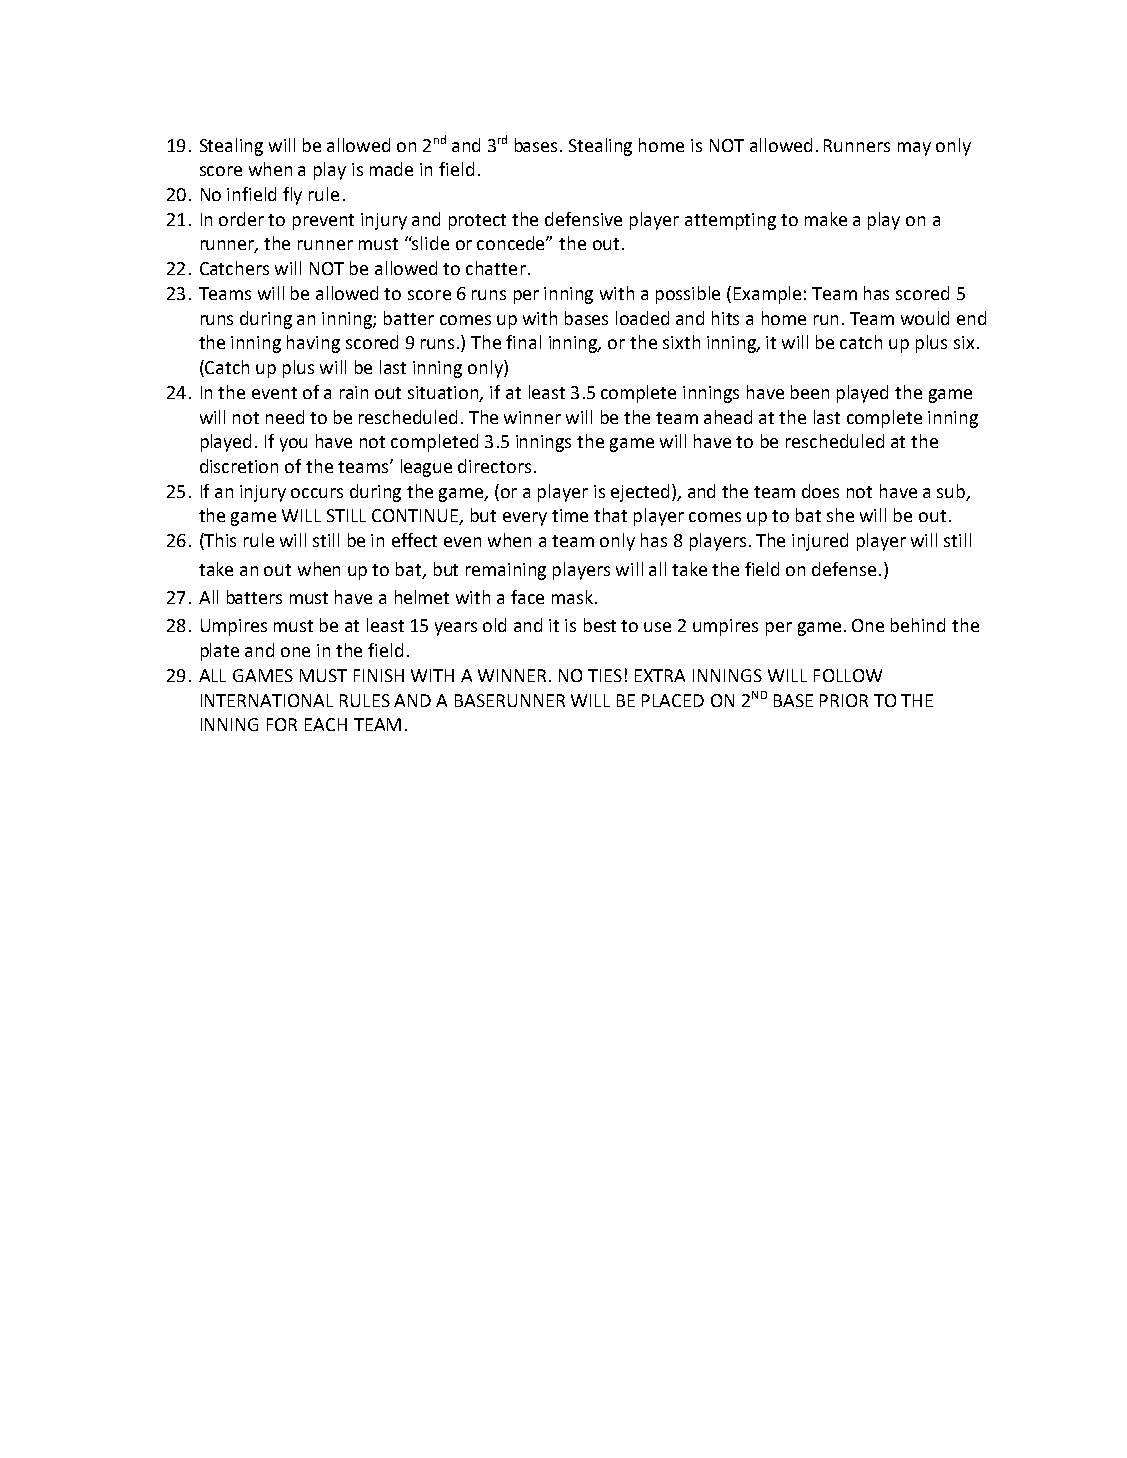 This screenshot has height=1458, width=1127. What do you see at coordinates (494, 466) in the screenshot?
I see `directors` at bounding box center [494, 466].
